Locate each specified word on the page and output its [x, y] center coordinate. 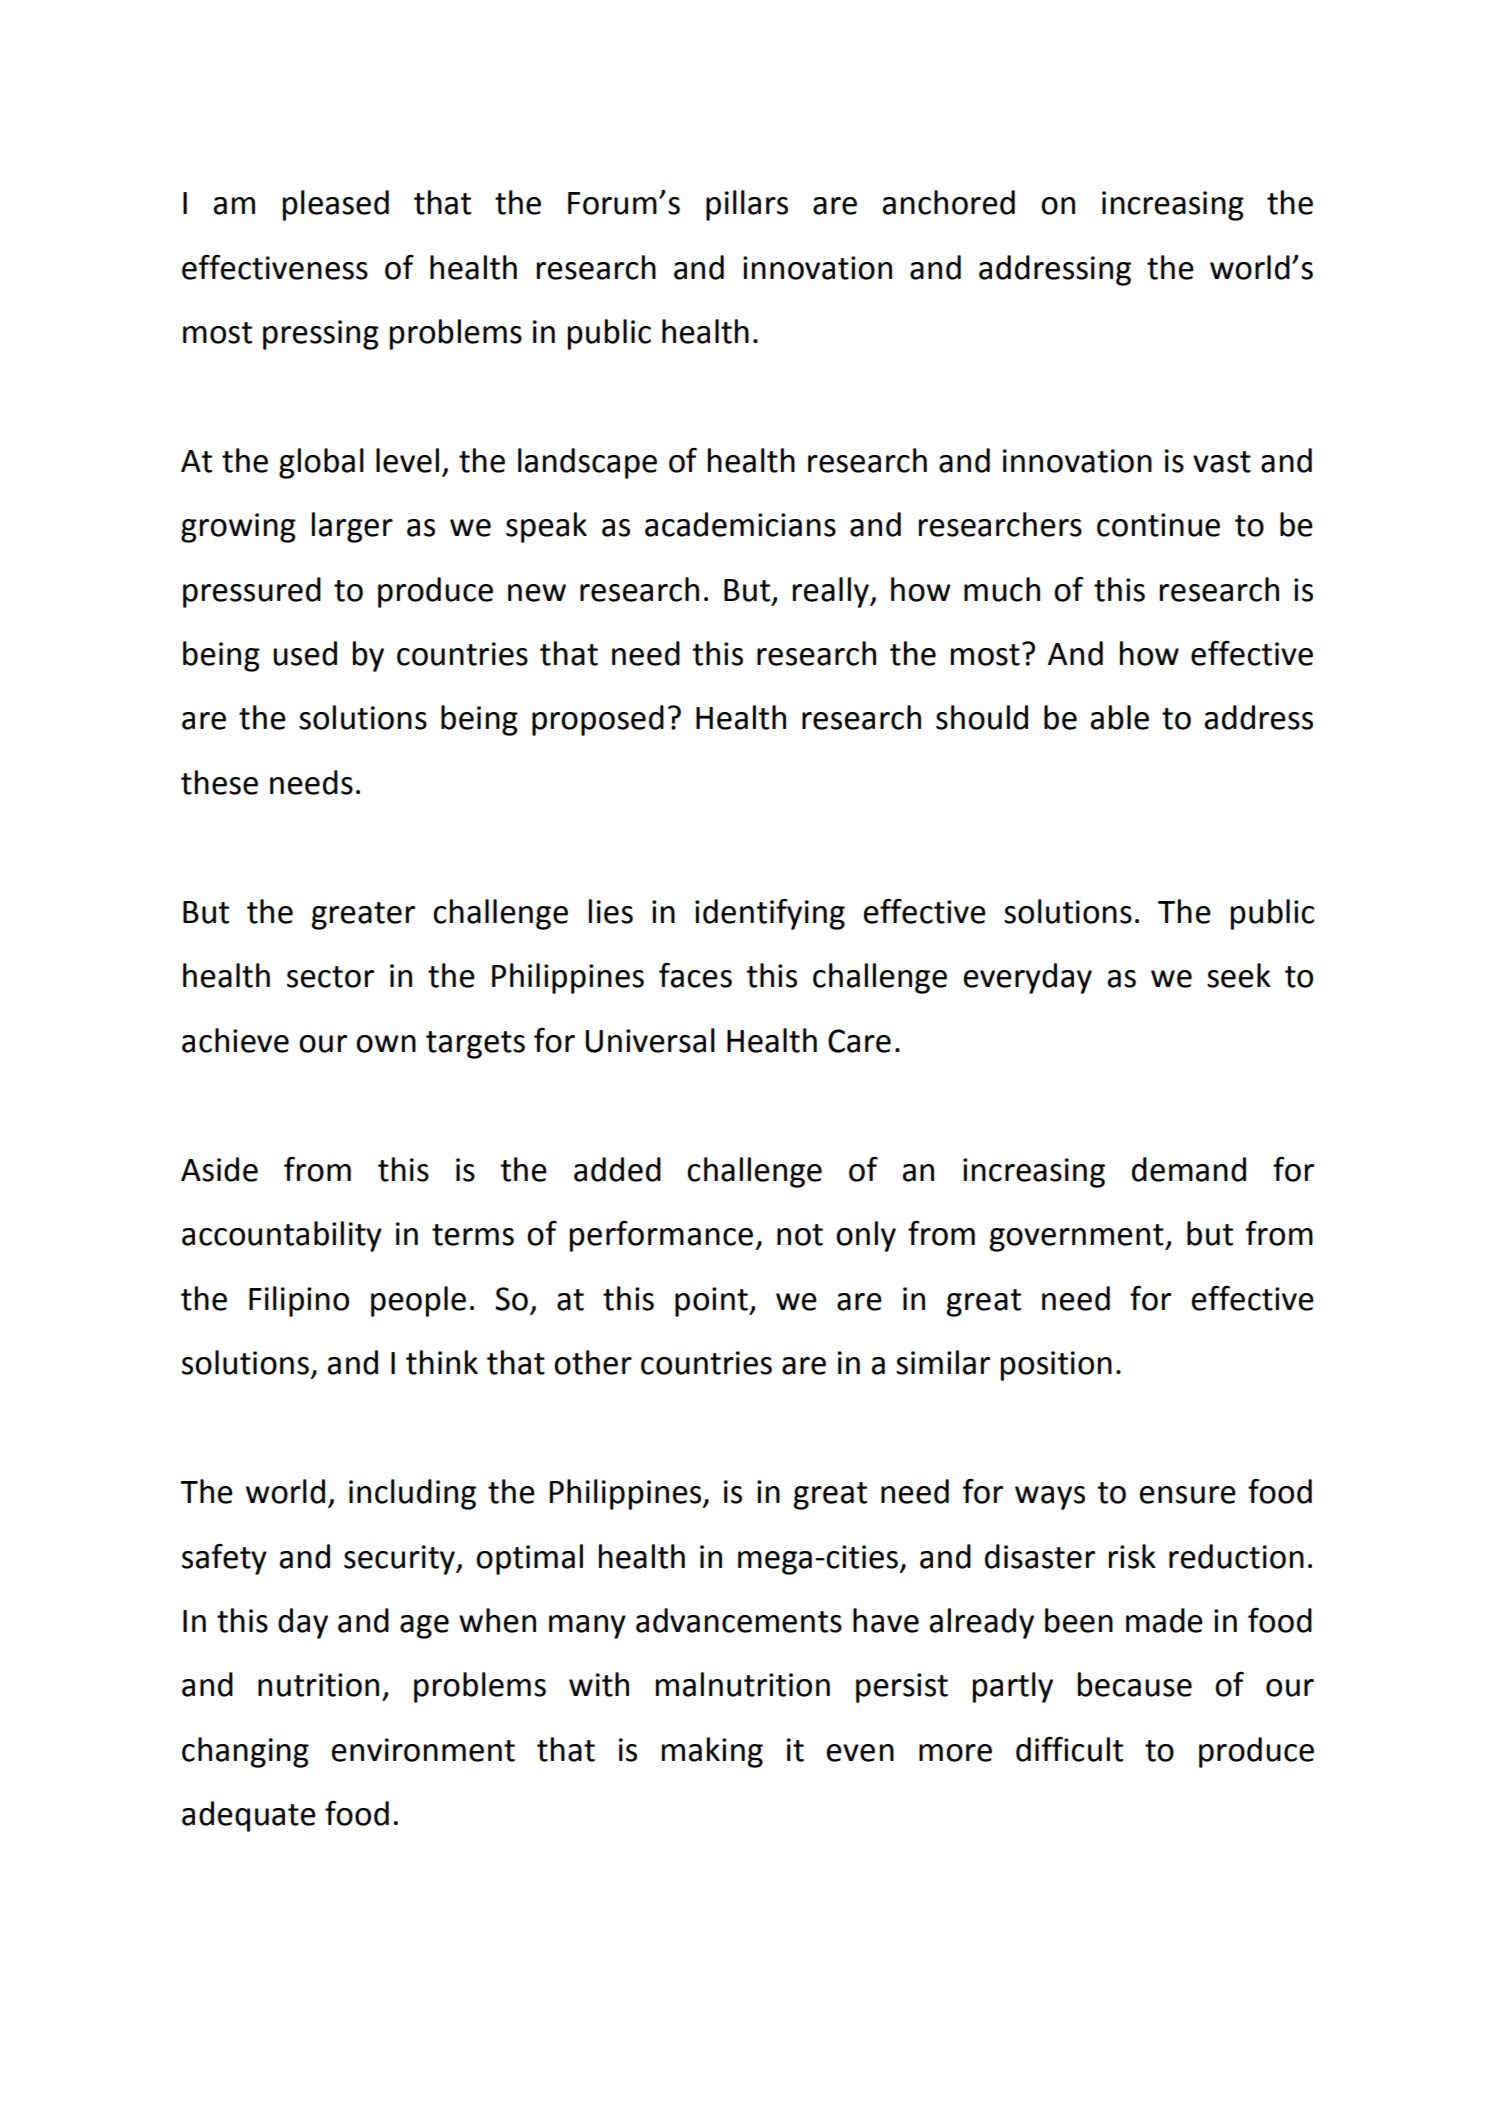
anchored [948, 202]
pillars [747, 205]
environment [423, 1750]
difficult [1069, 1749]
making [712, 1752]
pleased [336, 205]
